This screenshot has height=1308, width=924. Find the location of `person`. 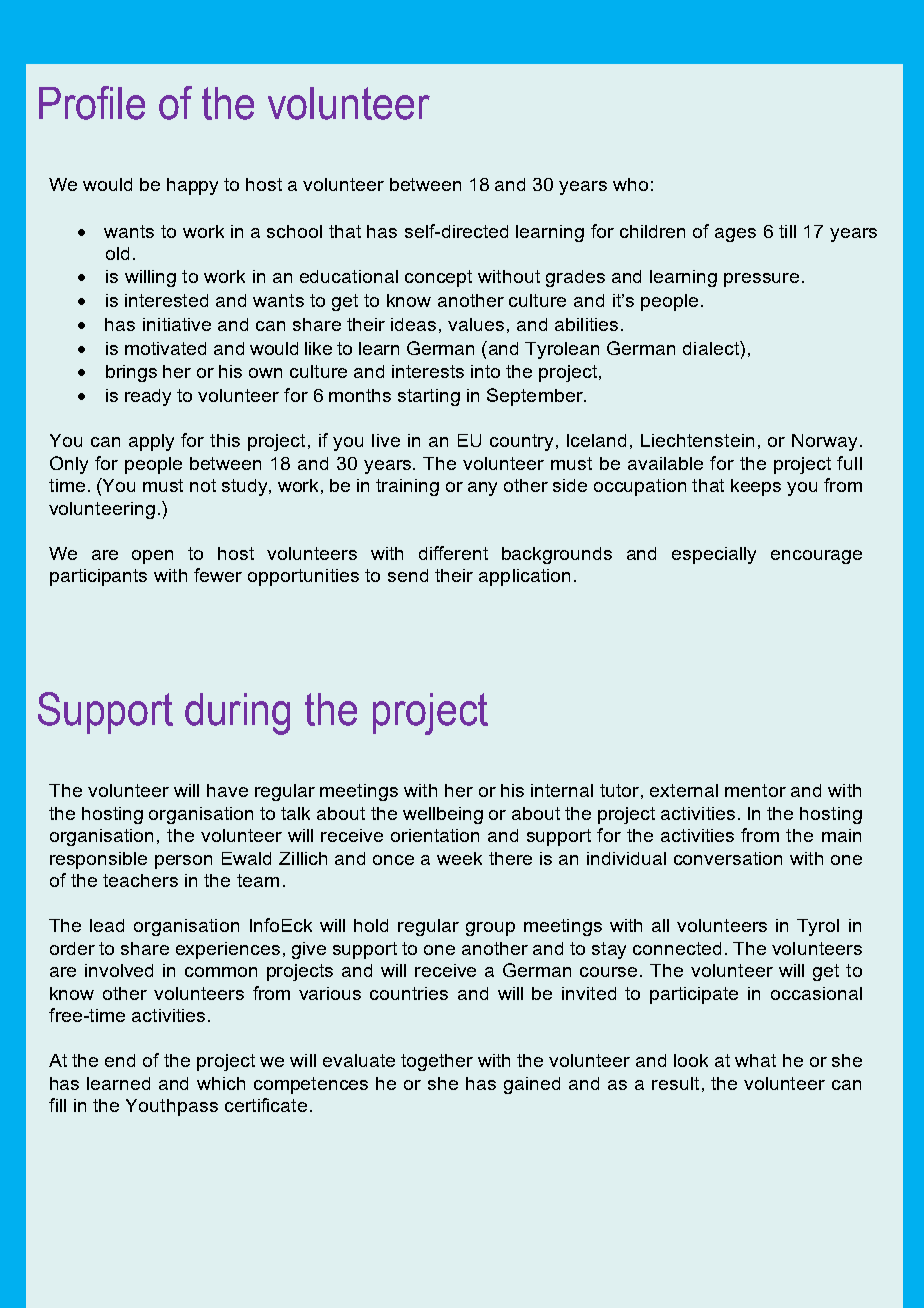

person is located at coordinates (183, 862).
